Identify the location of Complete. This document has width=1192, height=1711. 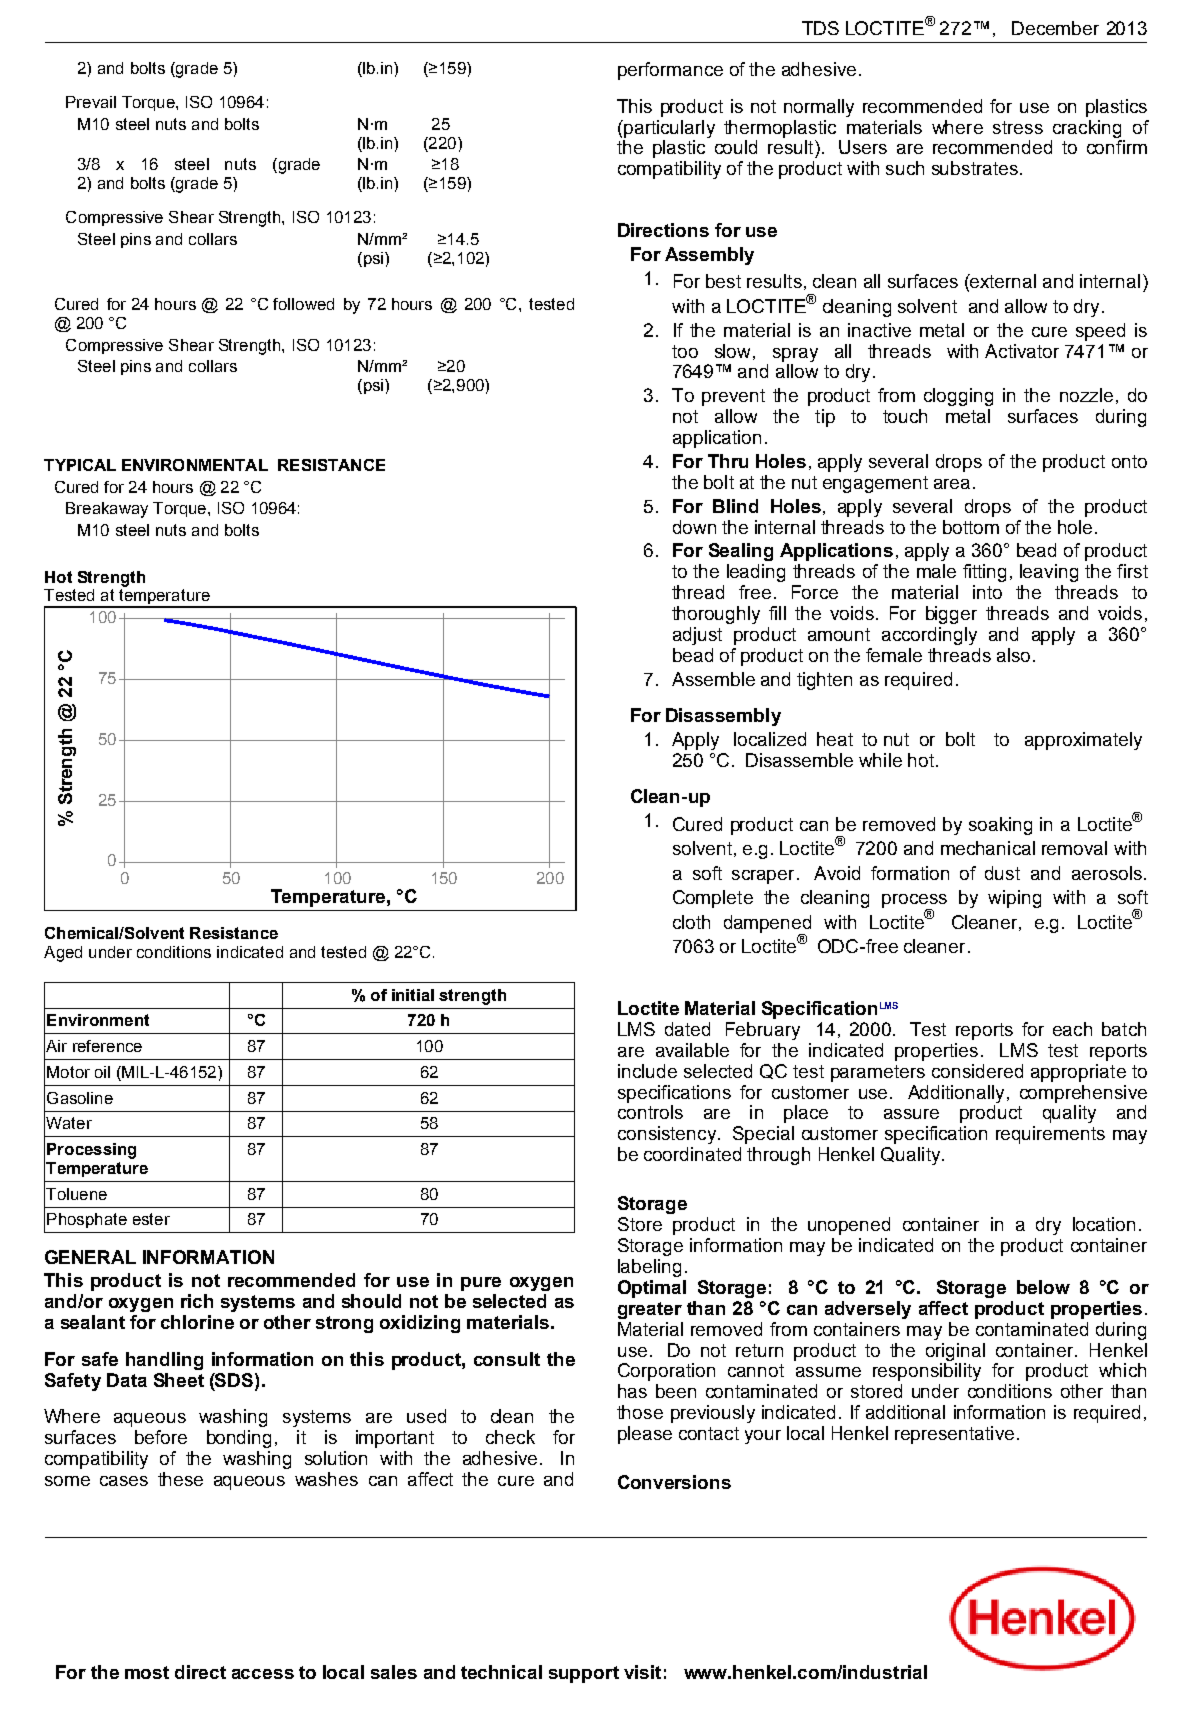
(713, 899).
